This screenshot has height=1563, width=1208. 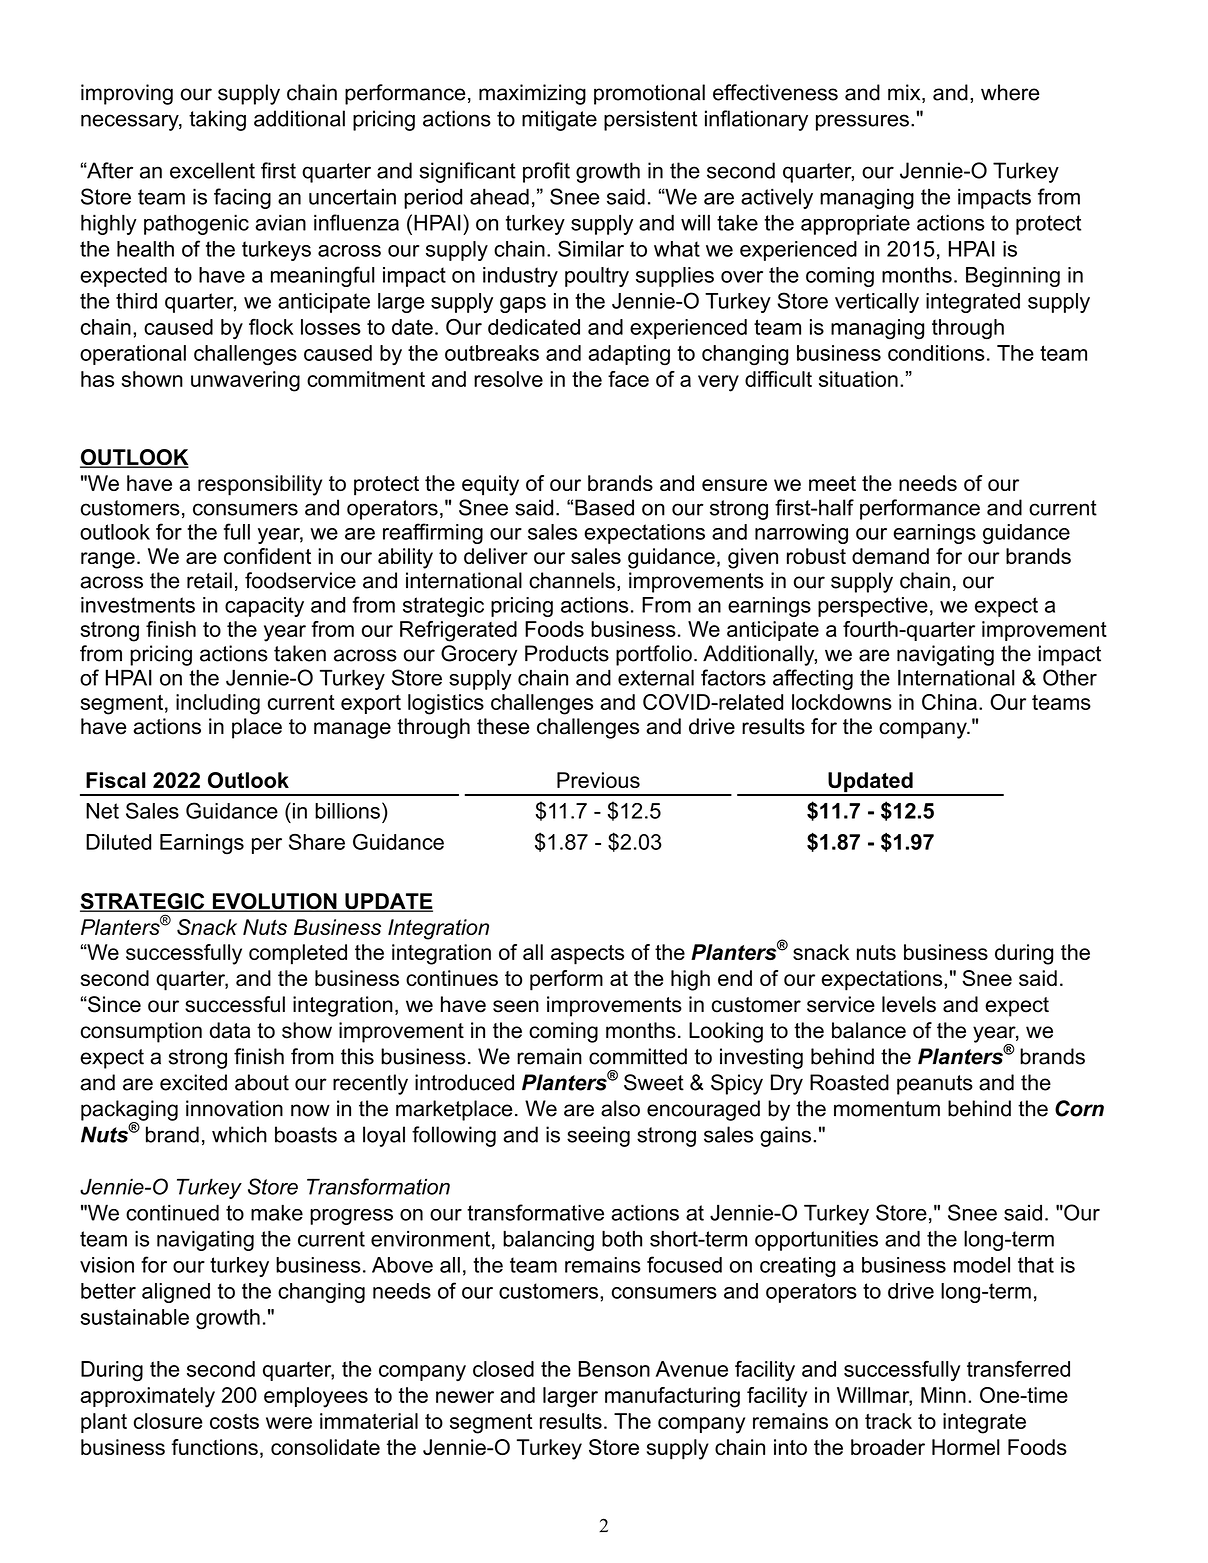 What do you see at coordinates (193, 1082) in the screenshot?
I see `excited` at bounding box center [193, 1082].
